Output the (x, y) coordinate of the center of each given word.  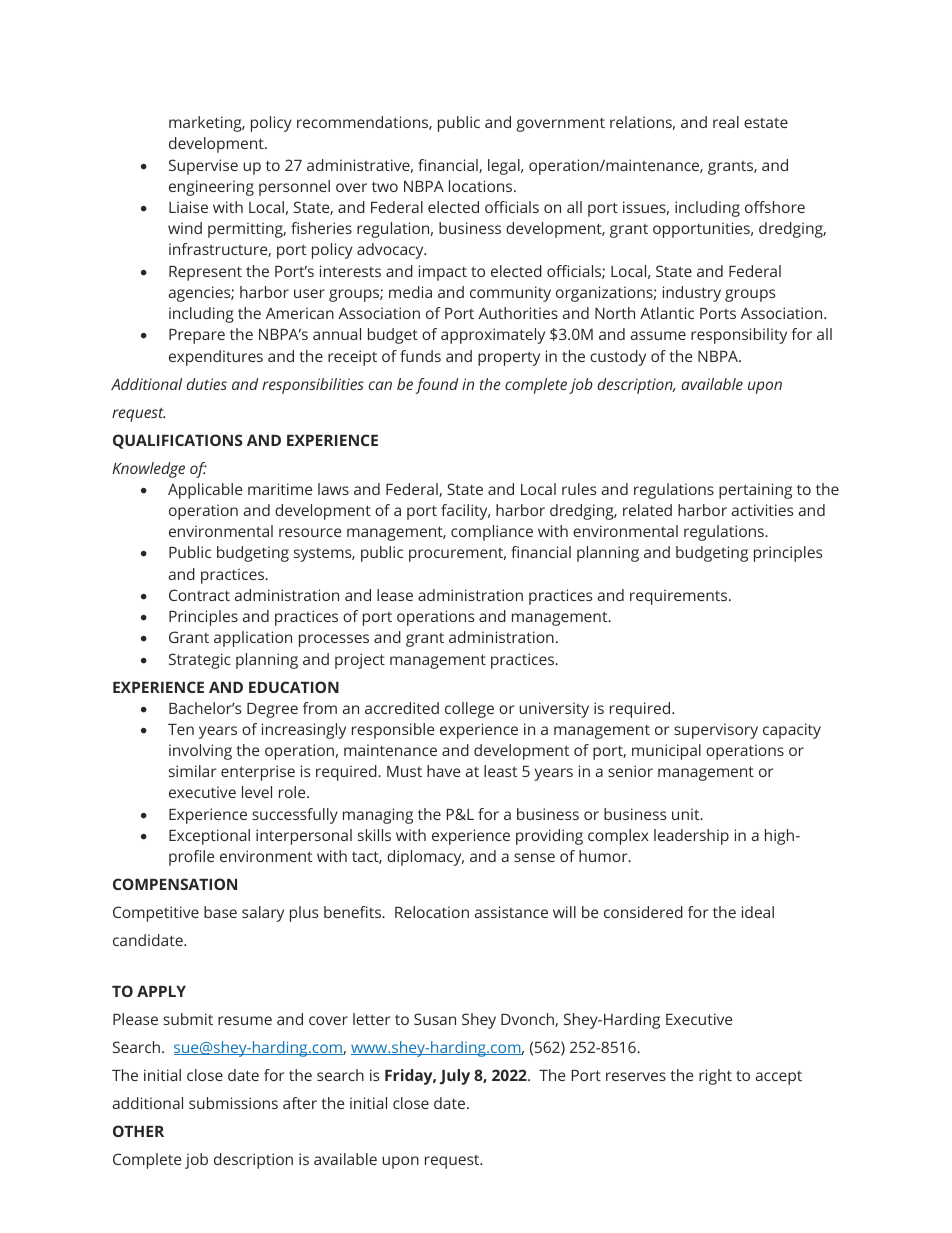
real (726, 122)
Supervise (203, 167)
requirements (680, 597)
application (253, 639)
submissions (233, 1103)
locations (482, 186)
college (469, 710)
